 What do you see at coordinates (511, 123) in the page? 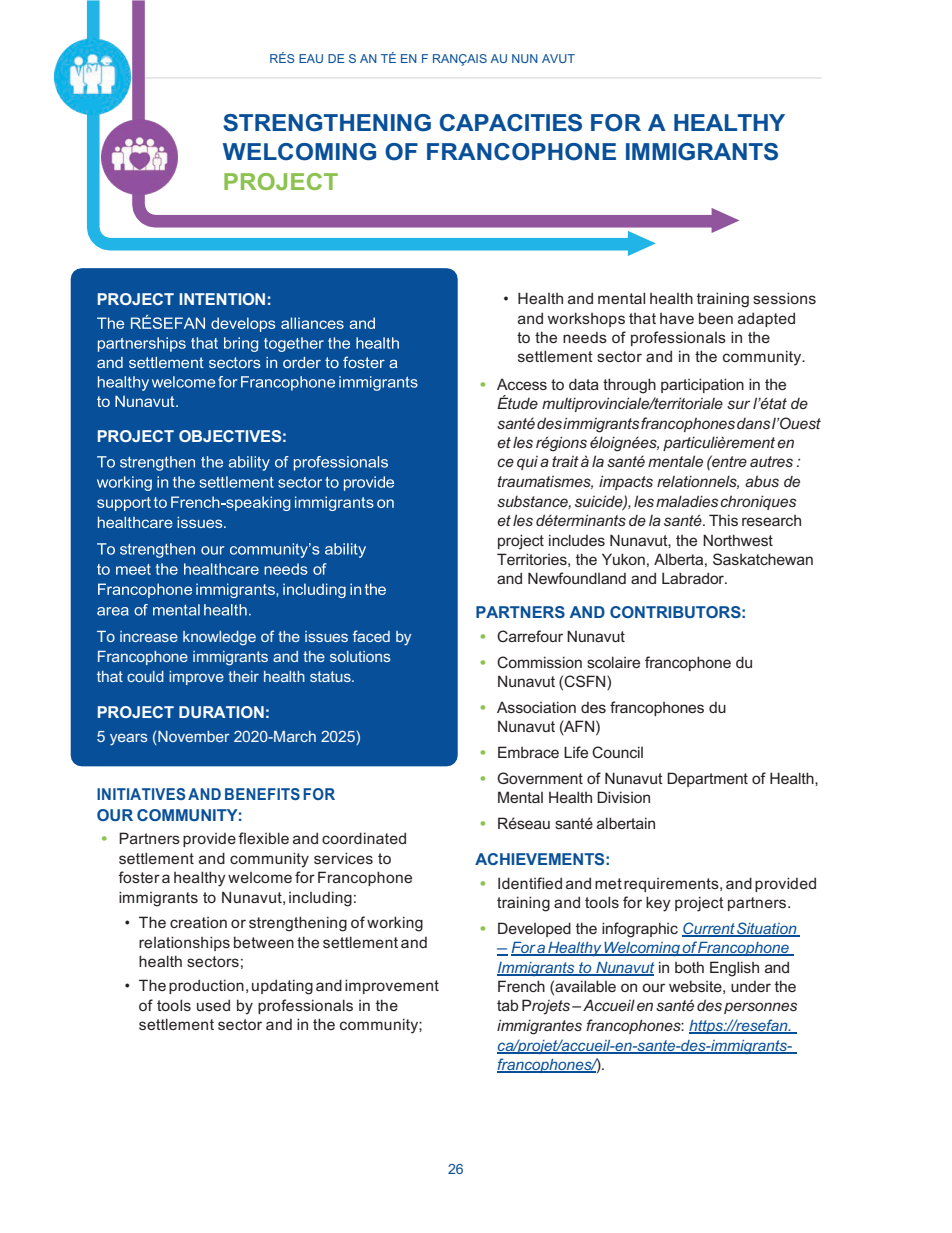
I see `CAPACITIES` at bounding box center [511, 123].
